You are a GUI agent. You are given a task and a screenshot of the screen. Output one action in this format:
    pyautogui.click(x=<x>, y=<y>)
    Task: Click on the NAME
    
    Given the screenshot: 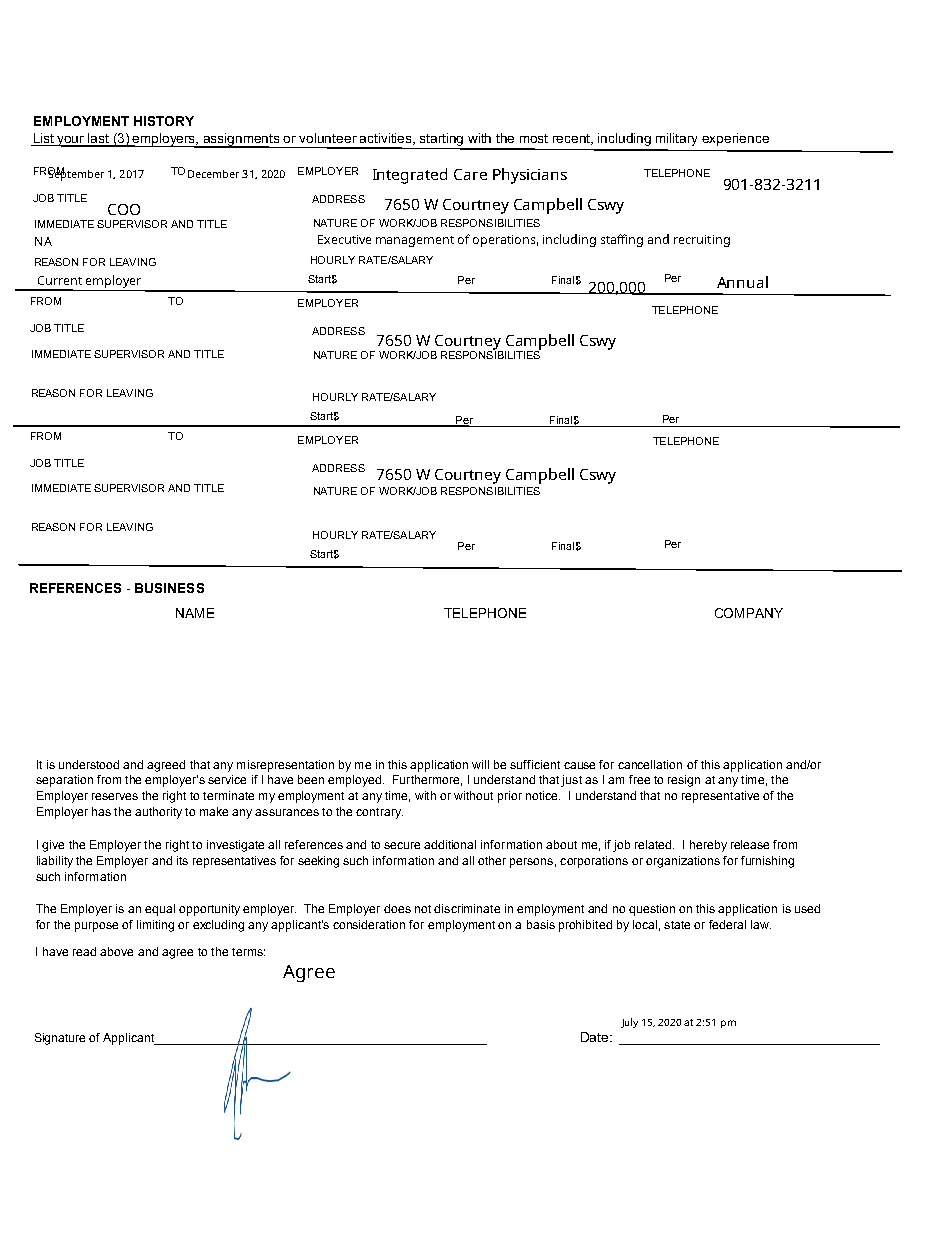 What is the action you would take?
    pyautogui.click(x=195, y=613)
